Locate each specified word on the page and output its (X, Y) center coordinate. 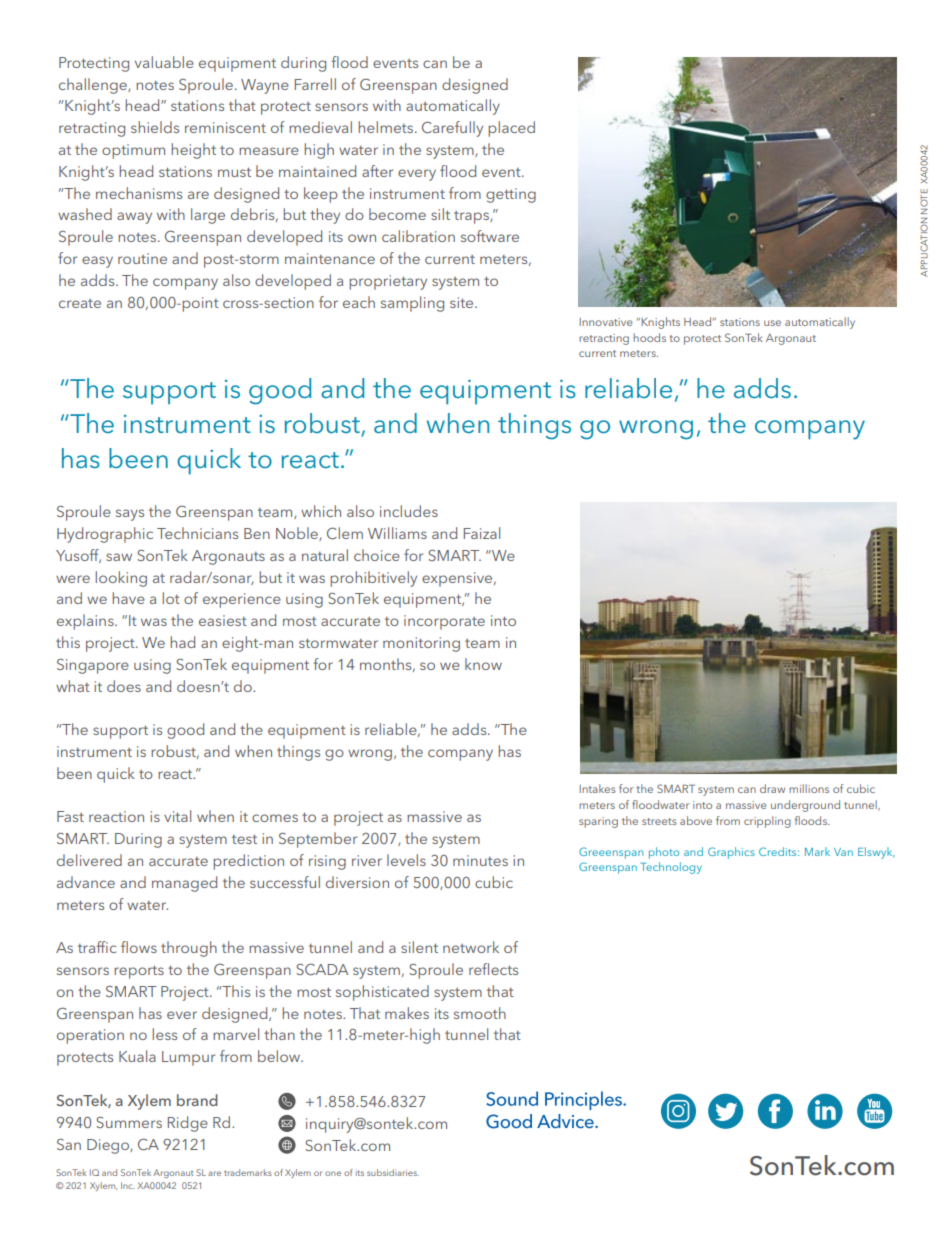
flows (139, 947)
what (73, 686)
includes (409, 511)
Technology (671, 868)
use (772, 323)
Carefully (452, 129)
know (483, 664)
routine (142, 258)
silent (419, 947)
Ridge (188, 1124)
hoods (649, 337)
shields (155, 127)
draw (772, 788)
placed (511, 129)
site (463, 302)
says (130, 515)
